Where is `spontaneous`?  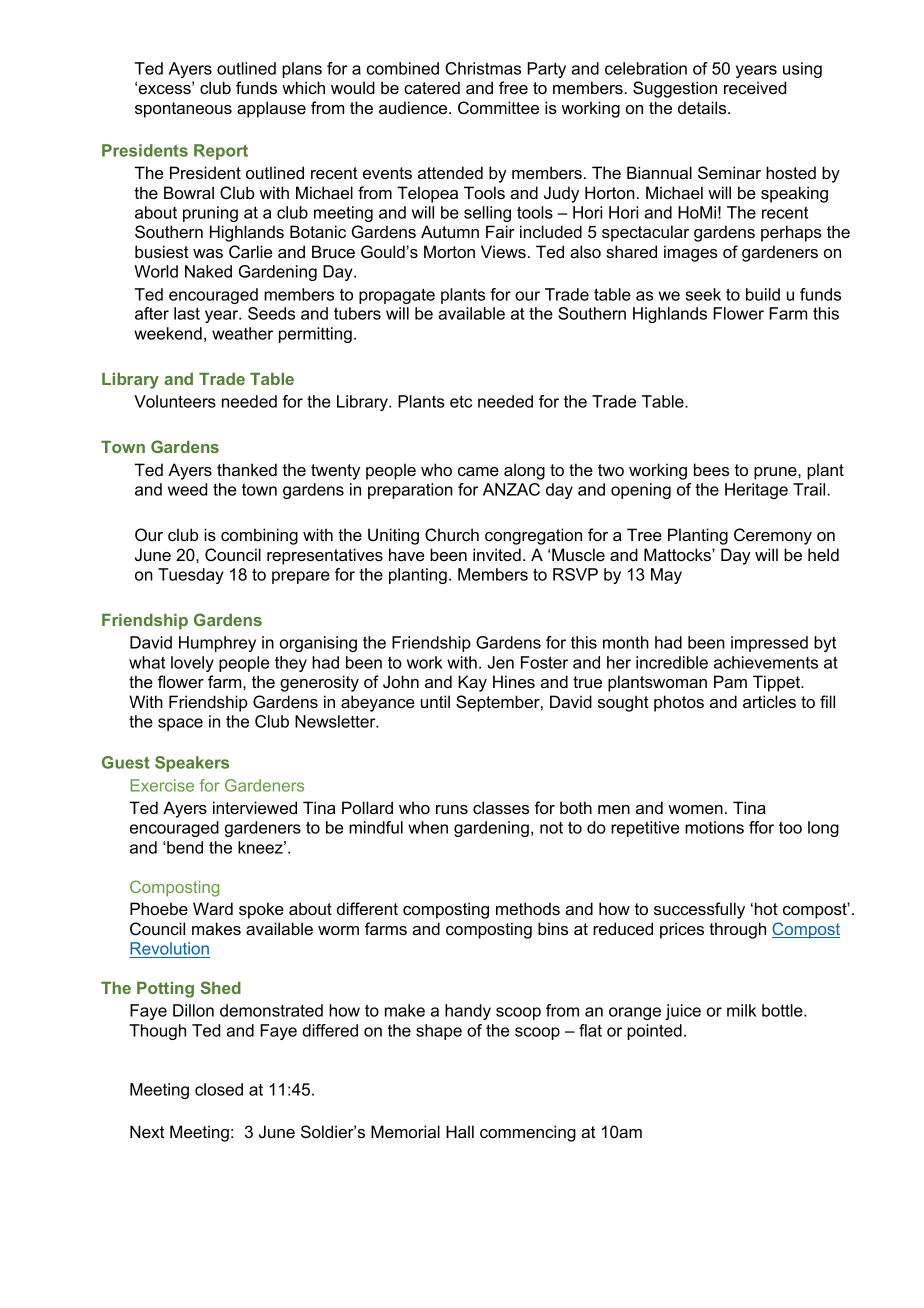 spontaneous is located at coordinates (183, 110).
